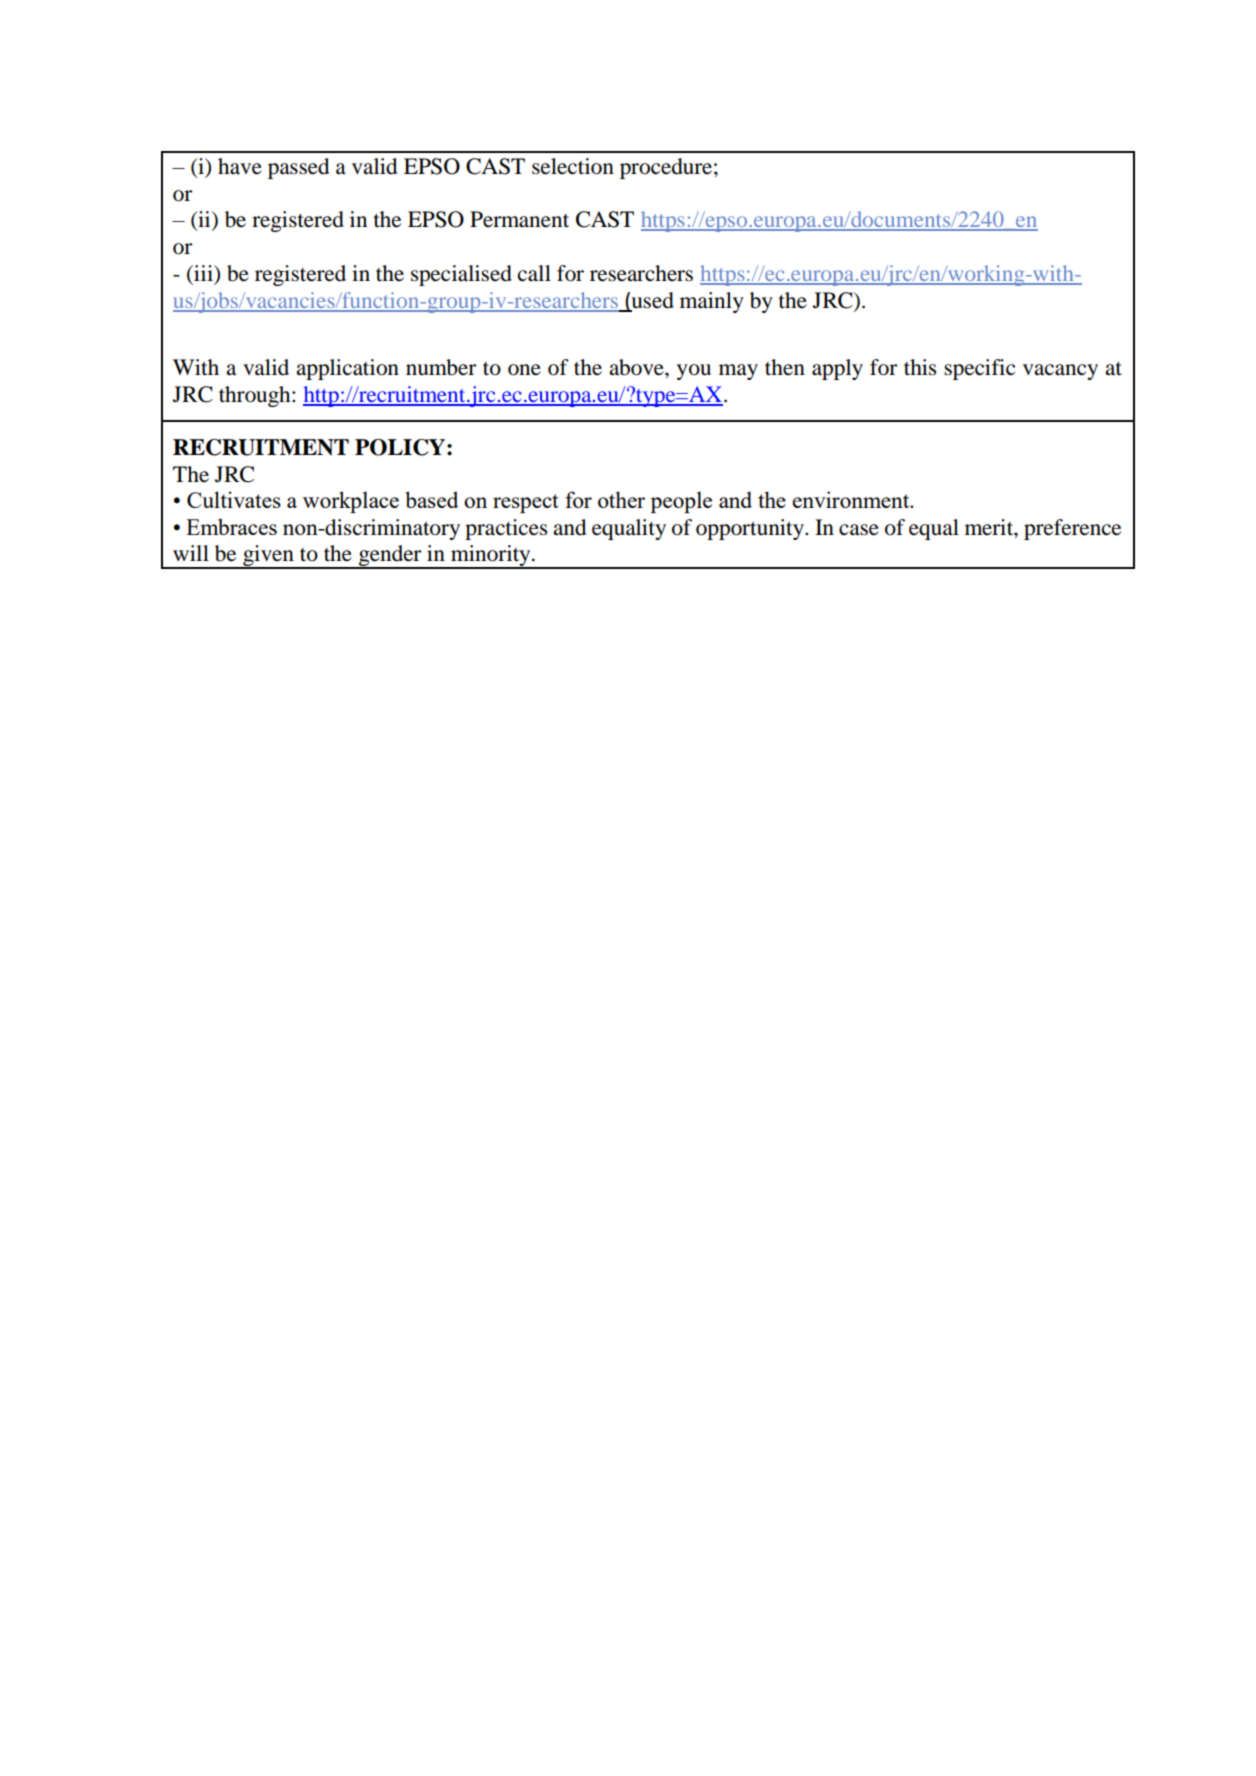  What do you see at coordinates (256, 396) in the screenshot?
I see `through` at bounding box center [256, 396].
